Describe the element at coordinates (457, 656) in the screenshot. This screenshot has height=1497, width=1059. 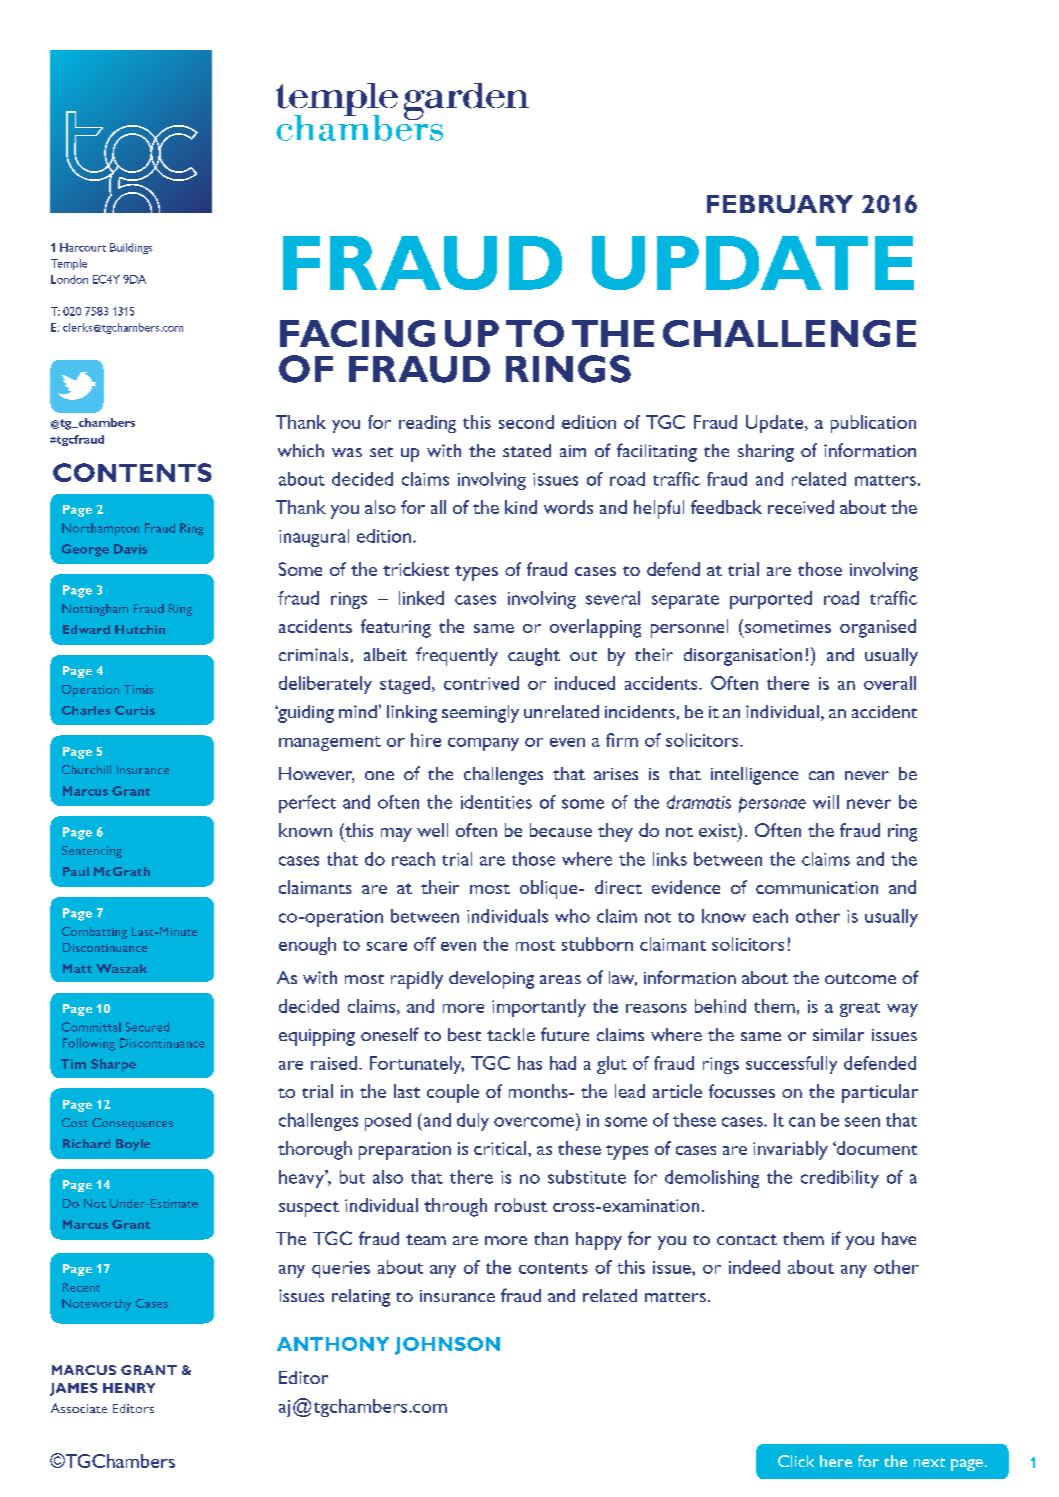
I see `frequently` at that location.
